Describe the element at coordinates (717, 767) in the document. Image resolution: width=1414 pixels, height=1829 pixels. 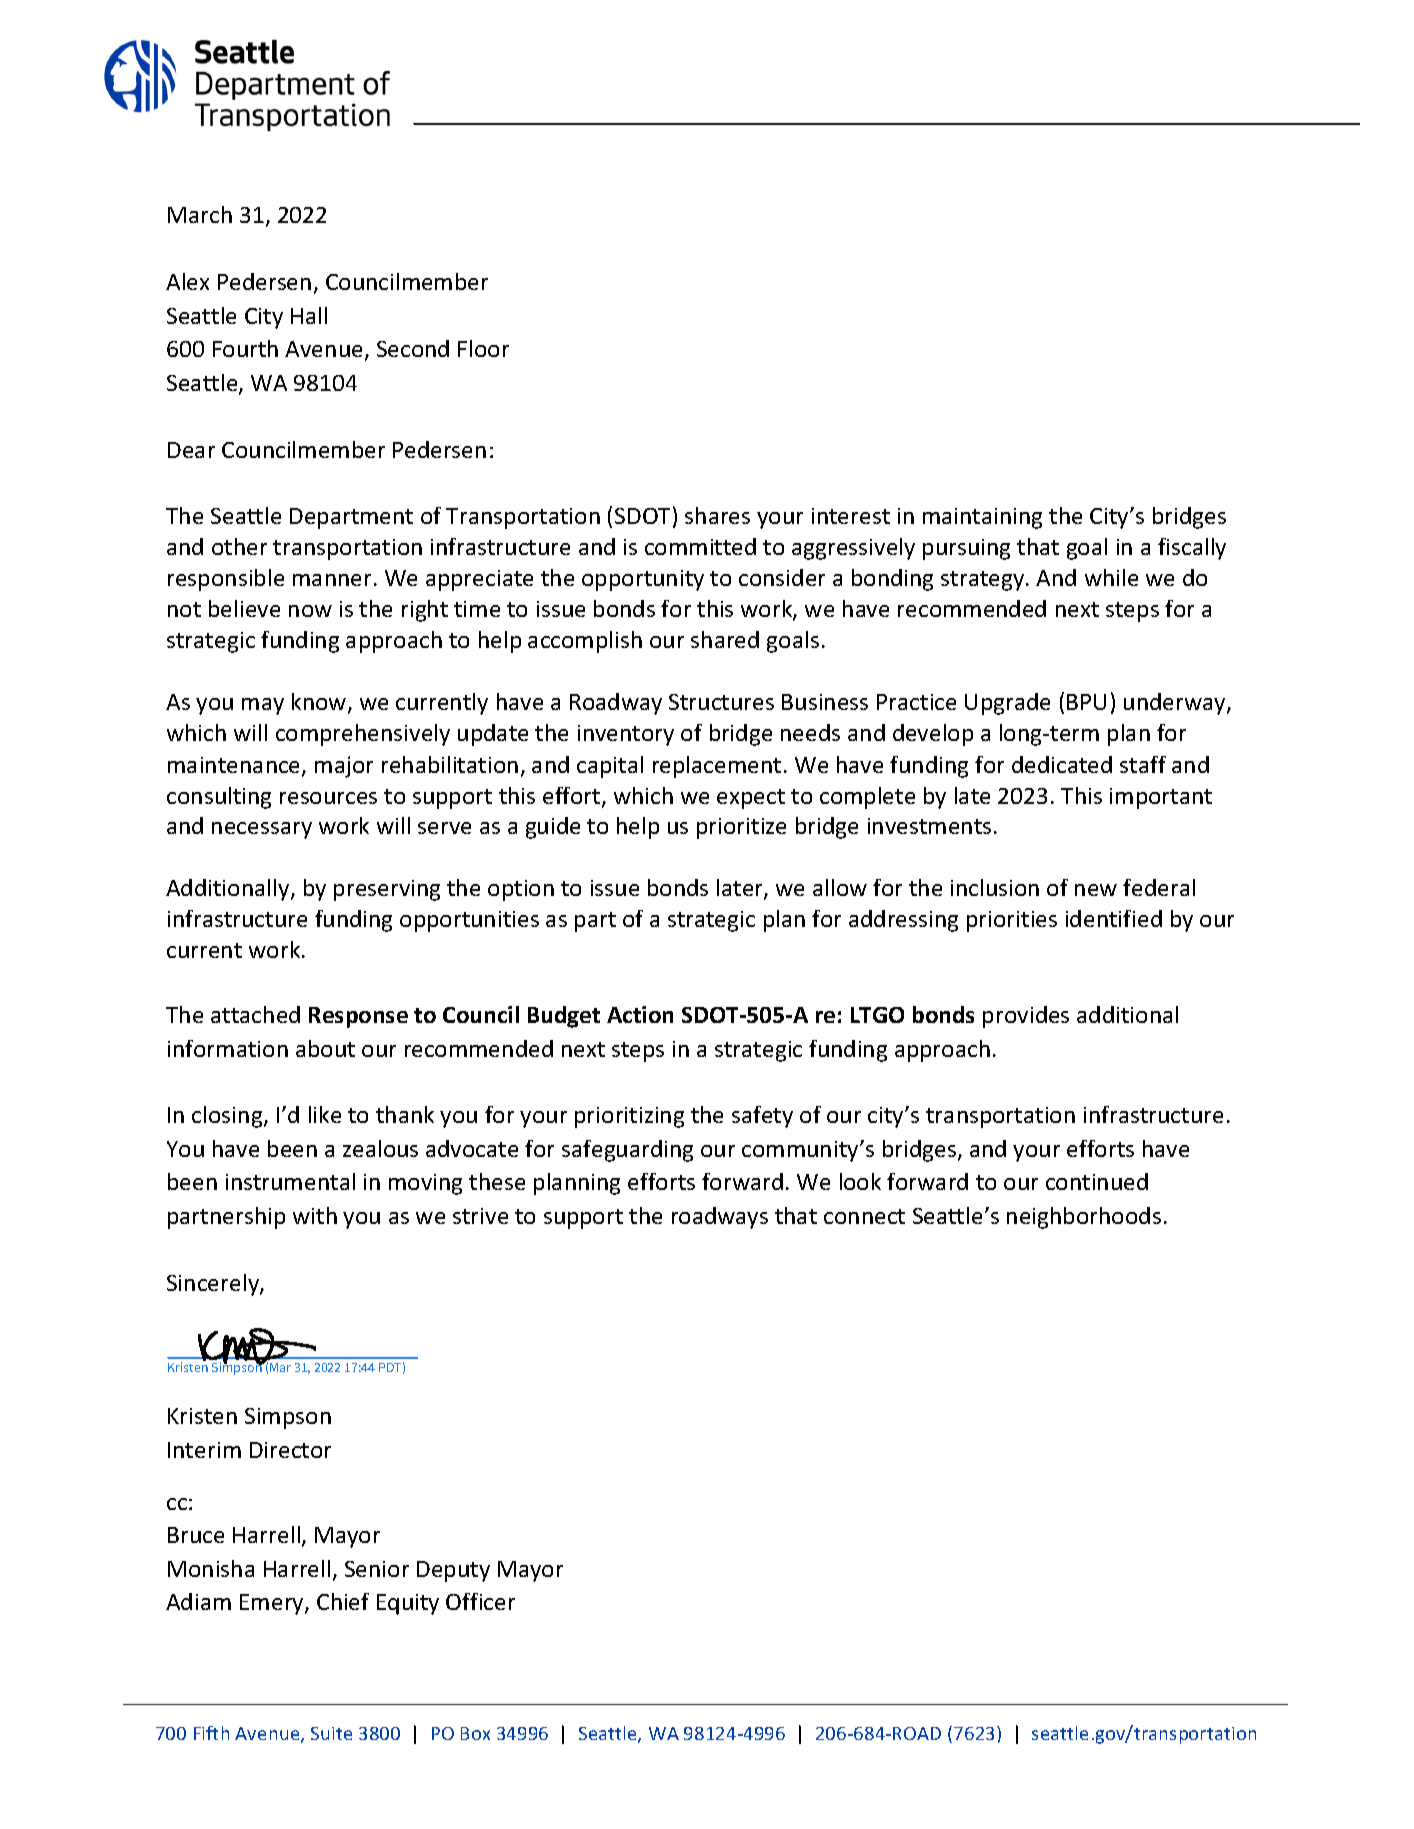
I see `replacement` at that location.
